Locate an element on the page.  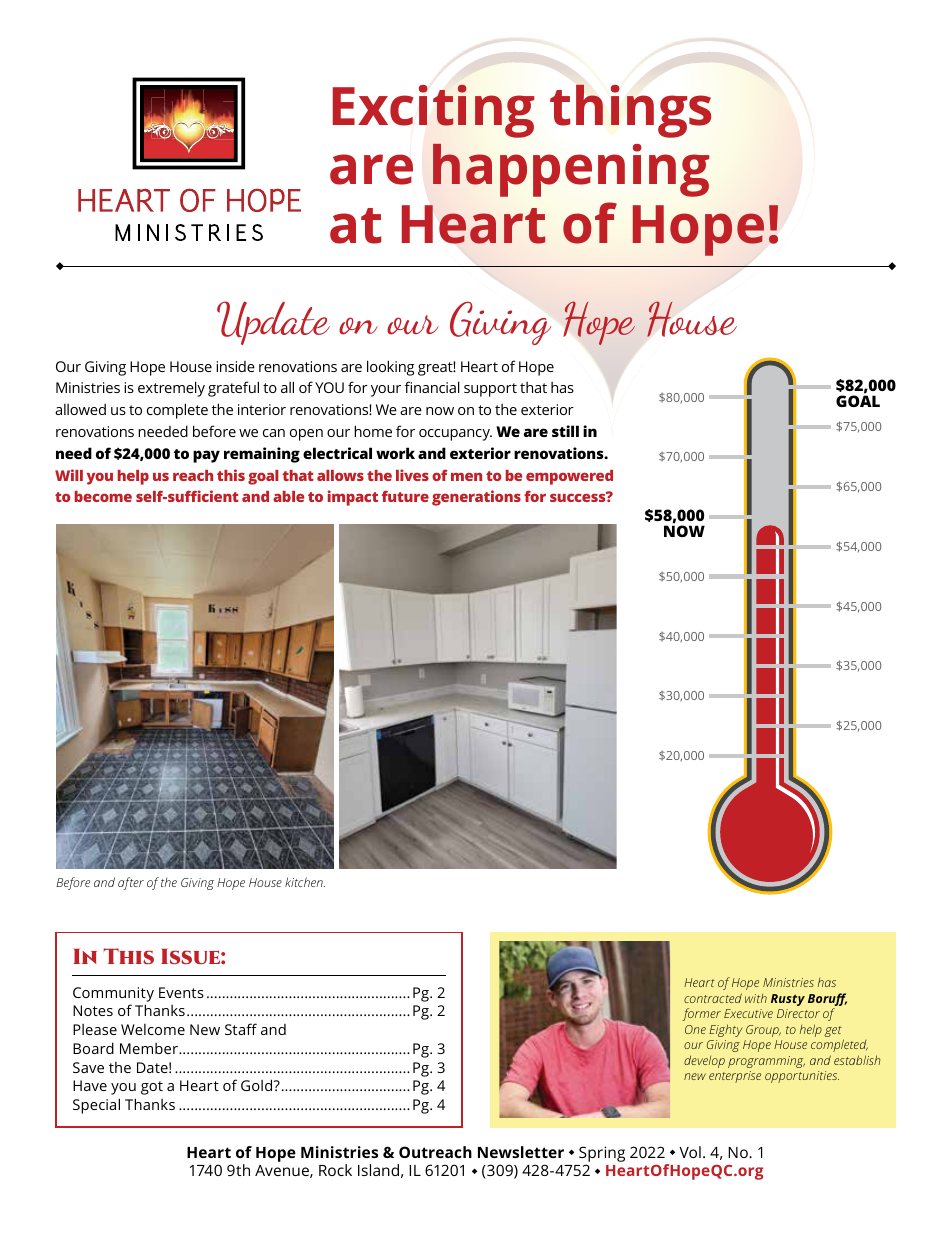
got is located at coordinates (152, 1088).
